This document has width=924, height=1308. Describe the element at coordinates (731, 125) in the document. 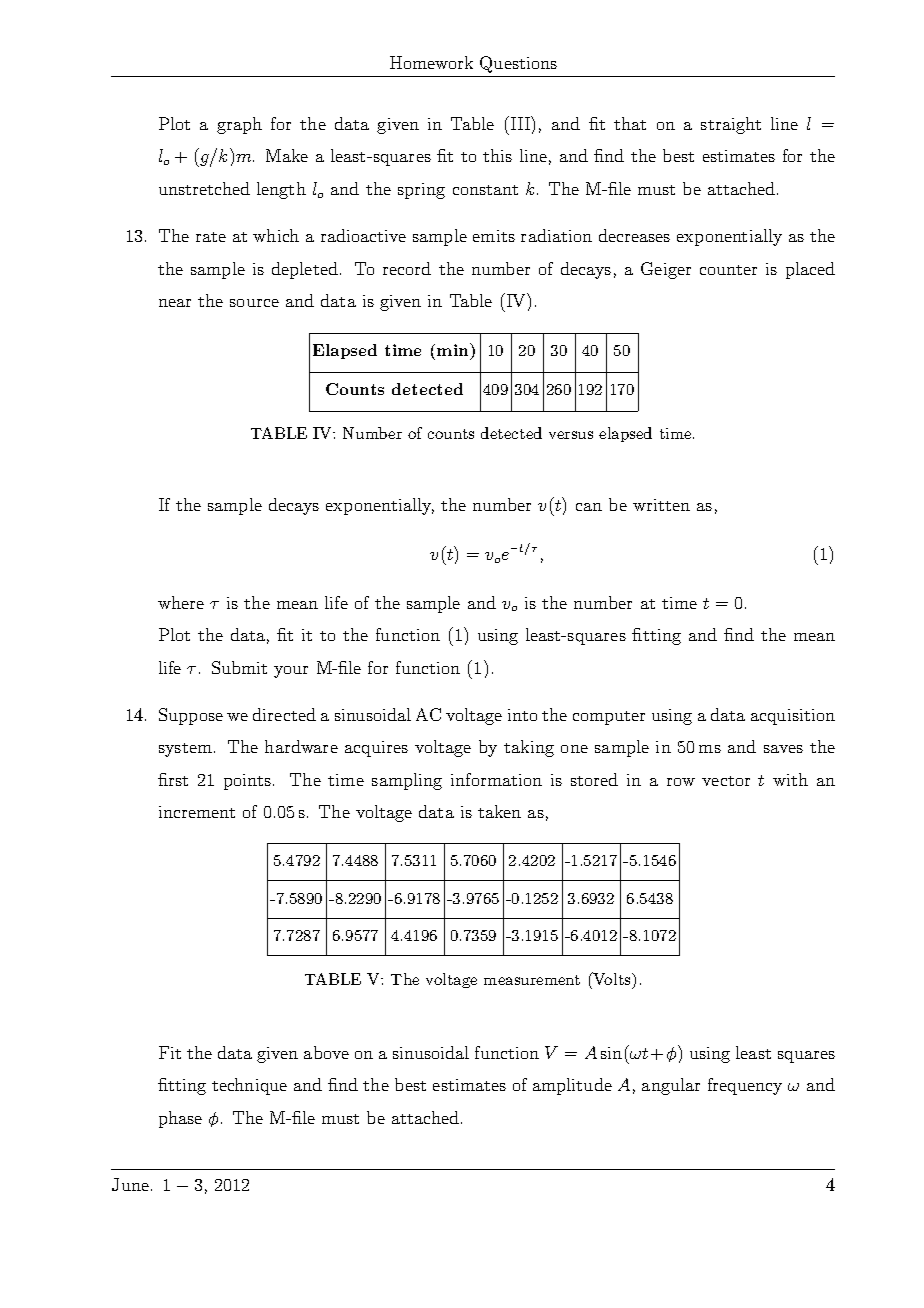

I see `straight` at that location.
